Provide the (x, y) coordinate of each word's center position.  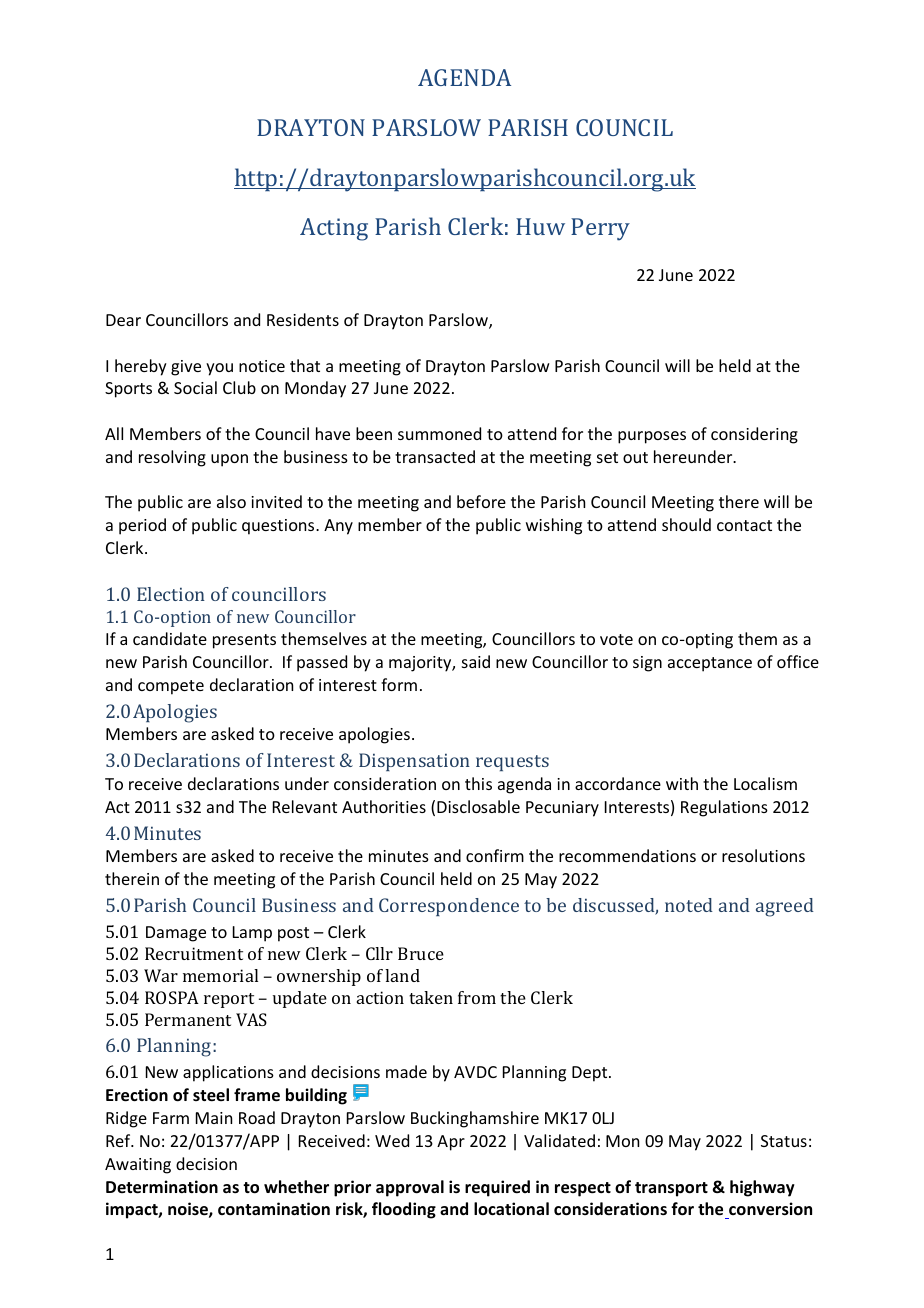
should (686, 524)
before (481, 501)
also (231, 501)
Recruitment (194, 953)
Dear (123, 320)
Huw (540, 226)
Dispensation (414, 762)
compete (171, 687)
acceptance (710, 664)
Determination (162, 1187)
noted (689, 905)
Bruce (421, 953)
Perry (600, 229)
